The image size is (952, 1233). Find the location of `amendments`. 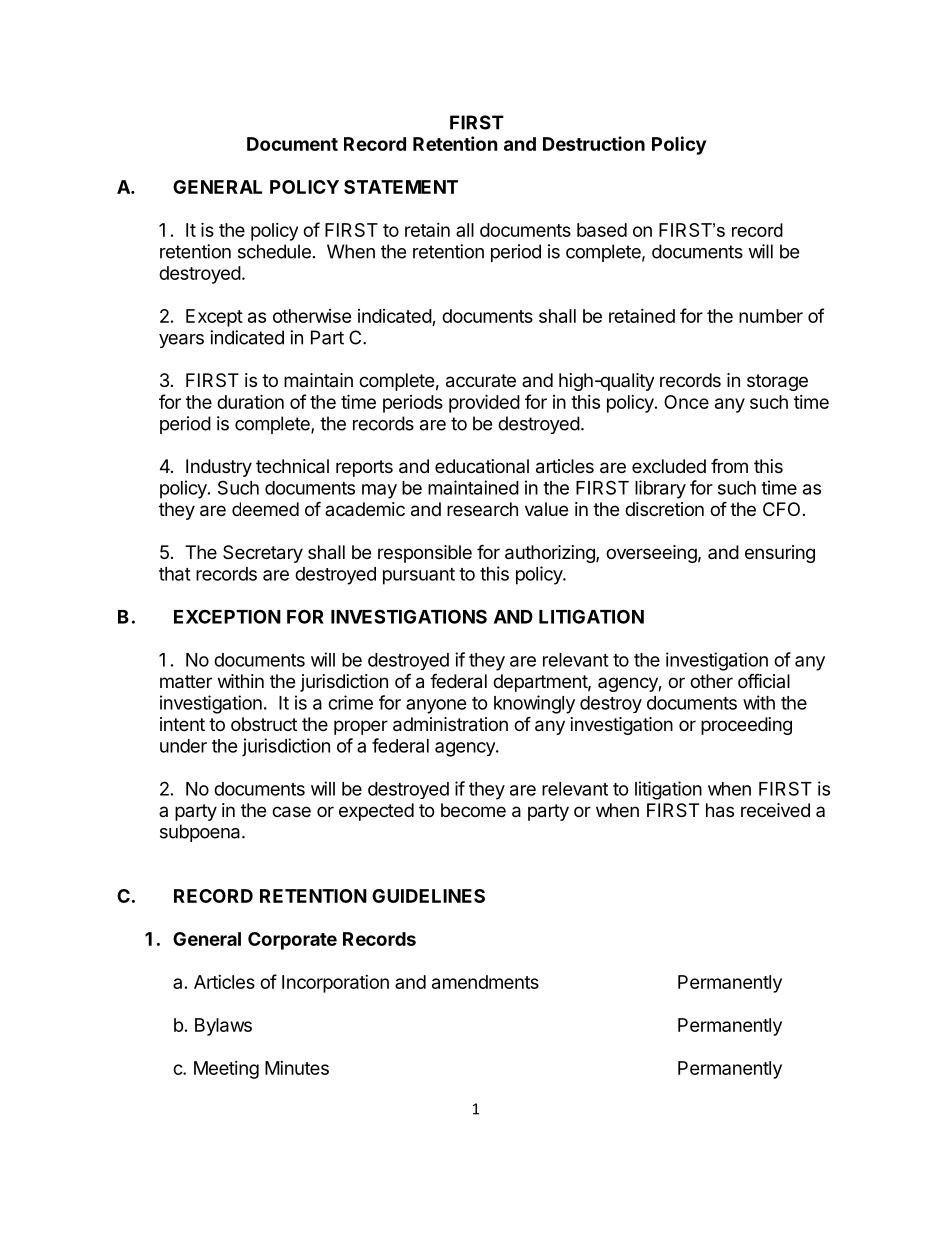

amendments is located at coordinates (485, 982).
